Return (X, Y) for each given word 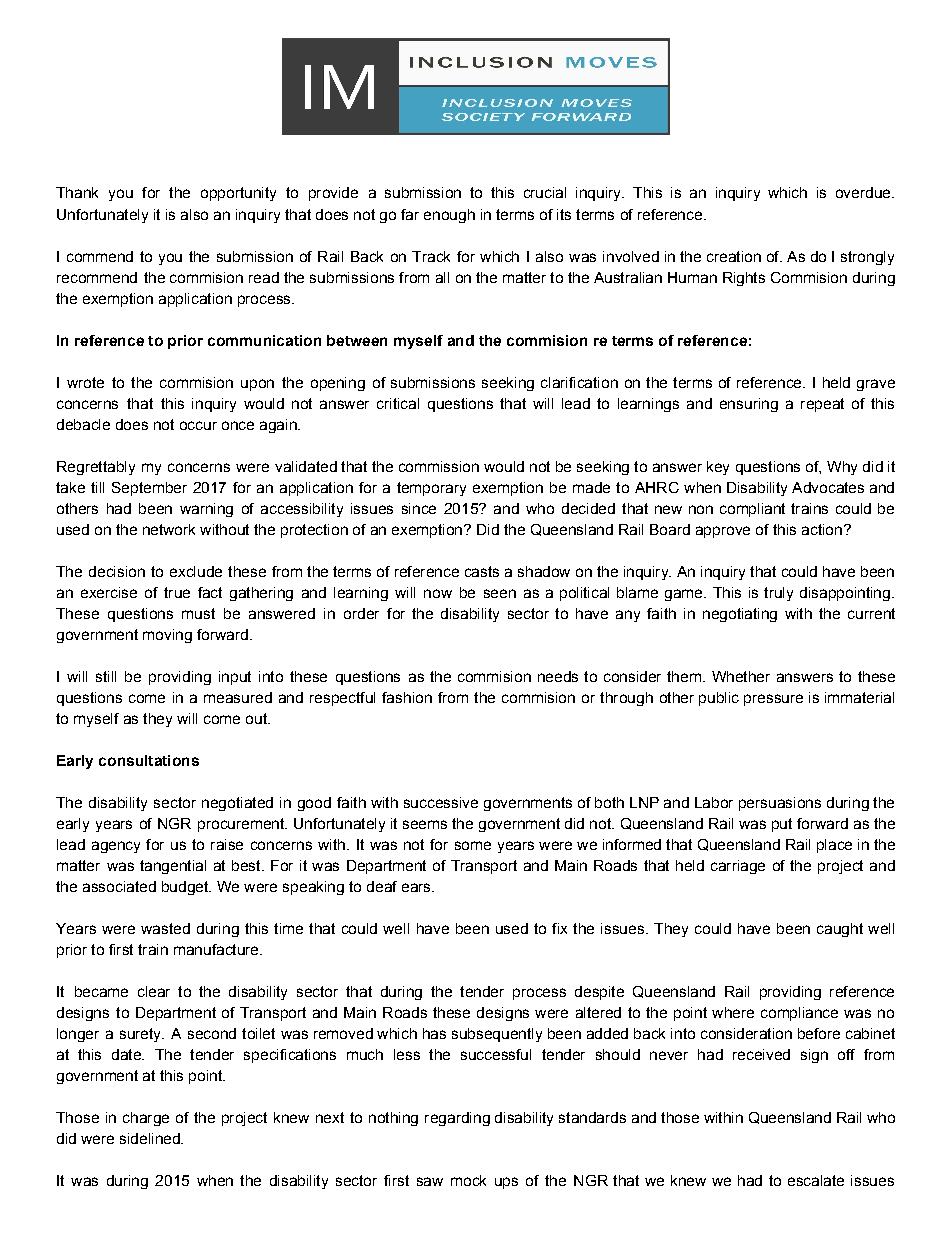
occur (198, 425)
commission (439, 466)
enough (449, 216)
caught (840, 930)
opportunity (238, 194)
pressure (773, 700)
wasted (165, 928)
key (718, 468)
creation (734, 256)
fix (559, 928)
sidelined (151, 1138)
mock (468, 1180)
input (235, 678)
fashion (407, 697)
